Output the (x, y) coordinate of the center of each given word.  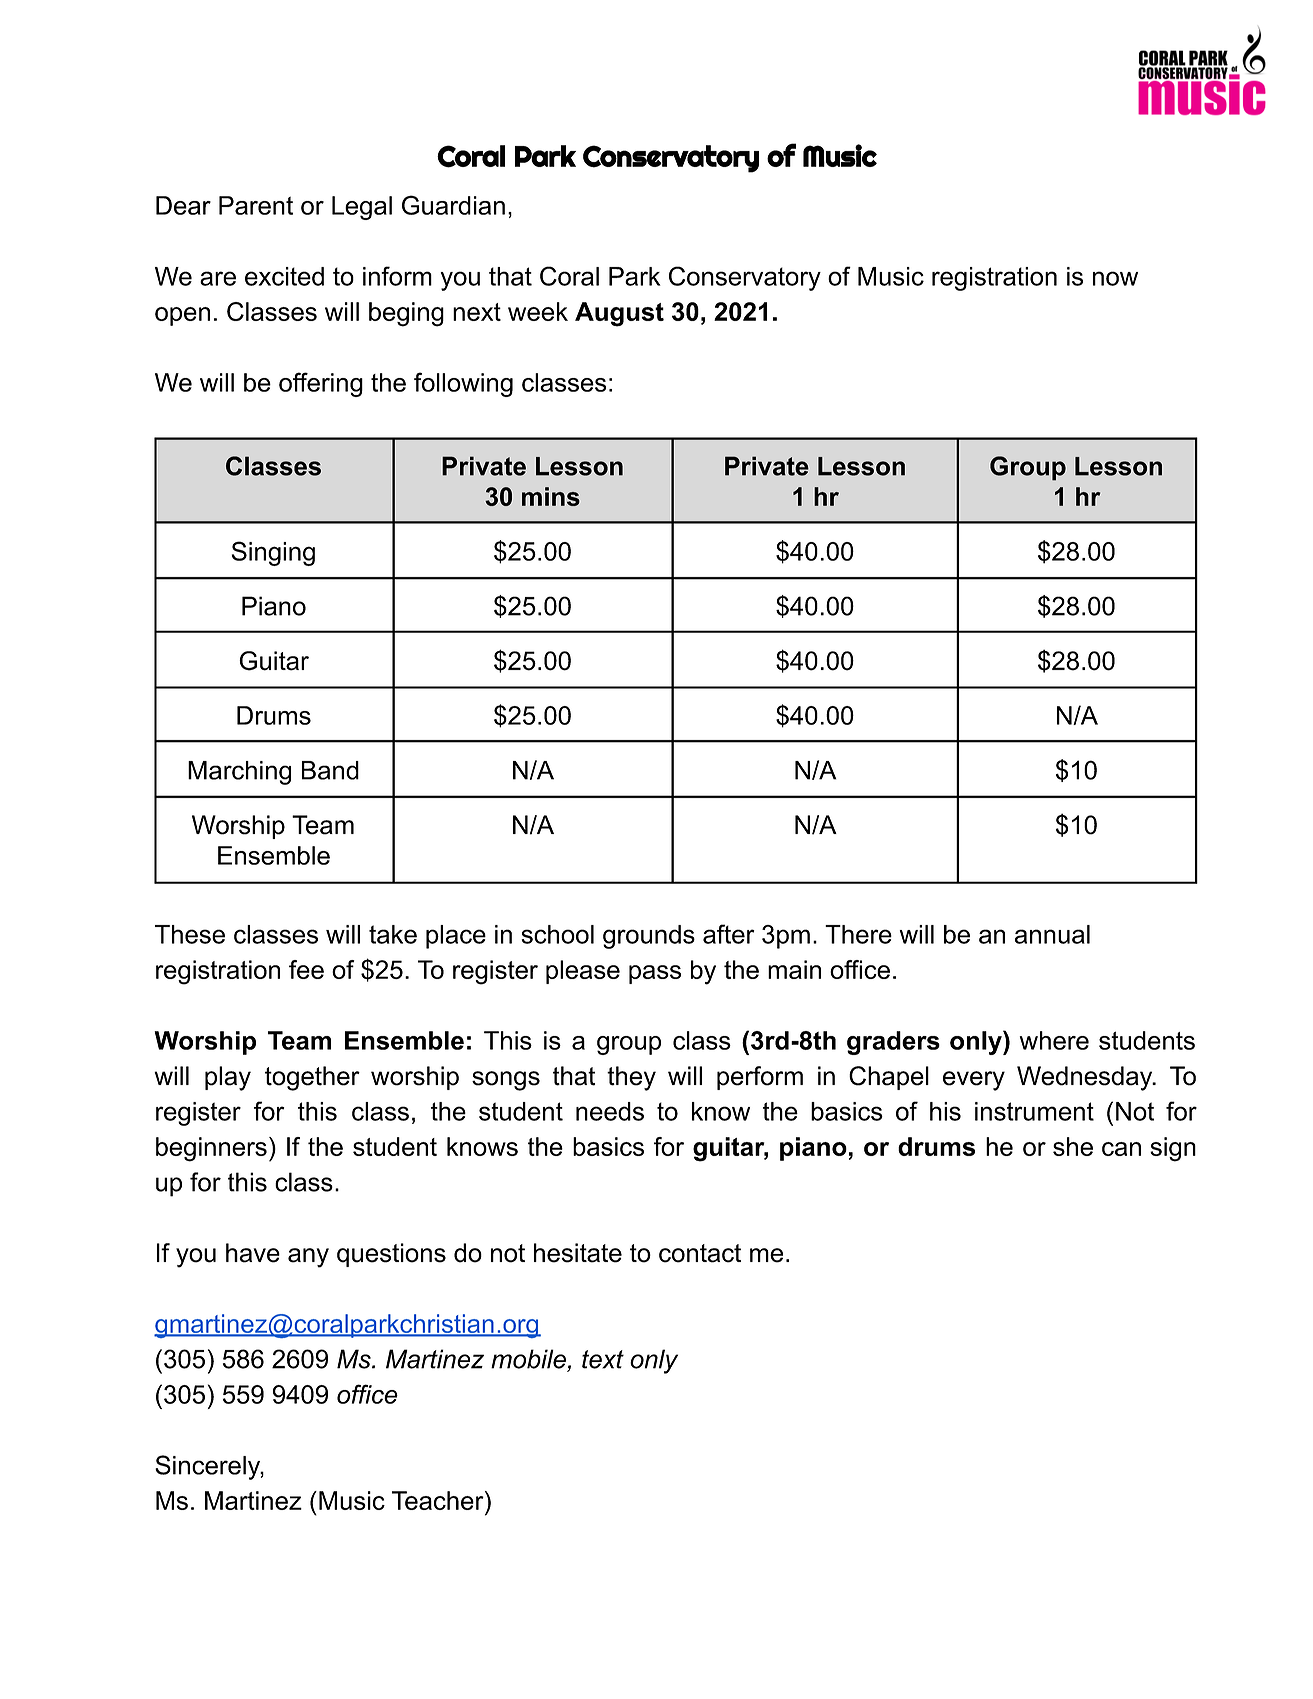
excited (284, 276)
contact (700, 1253)
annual (1052, 934)
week (538, 311)
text (603, 1359)
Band (330, 770)
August (619, 314)
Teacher (439, 1500)
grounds (649, 937)
